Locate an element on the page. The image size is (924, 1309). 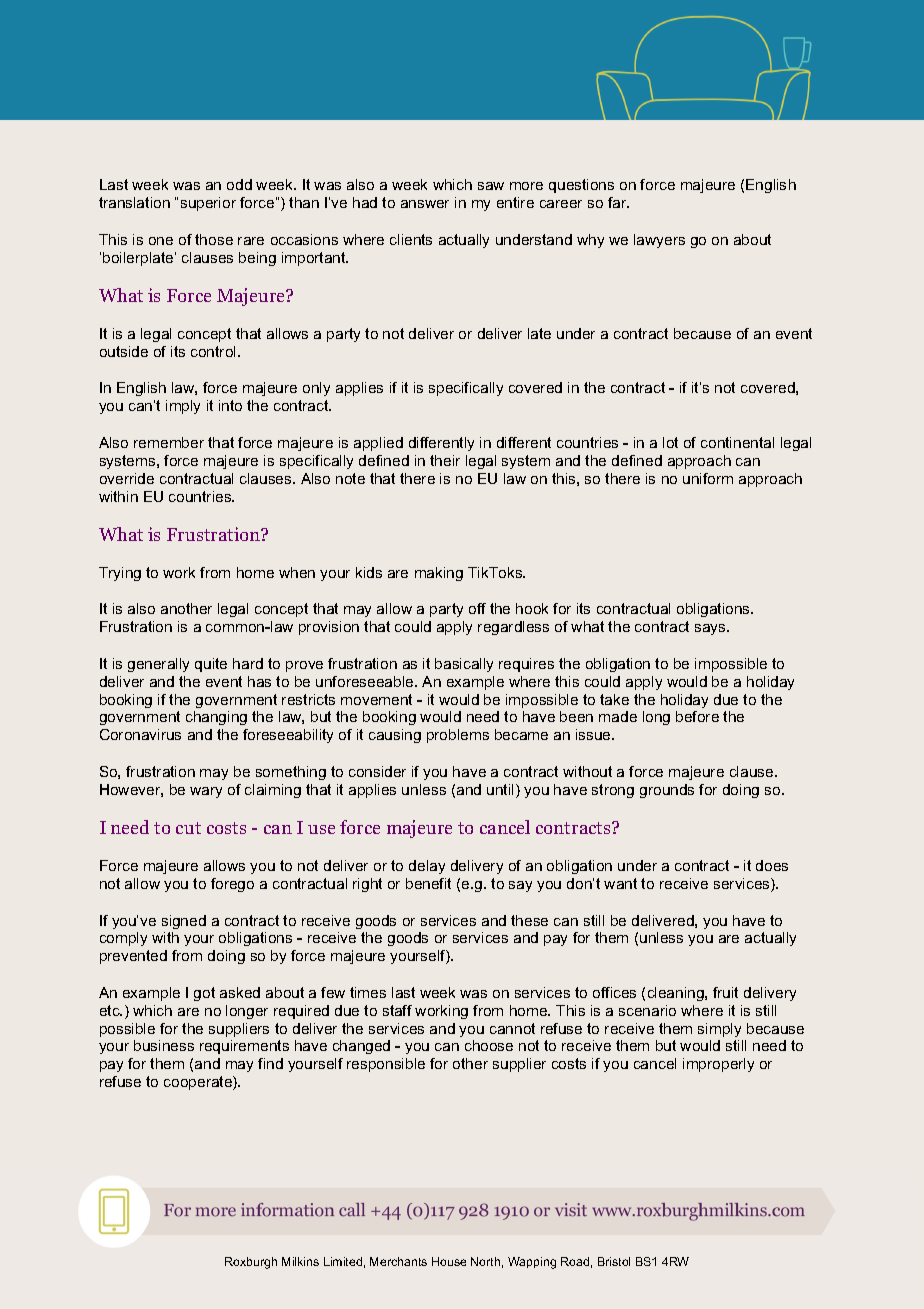
lawyers is located at coordinates (659, 241).
